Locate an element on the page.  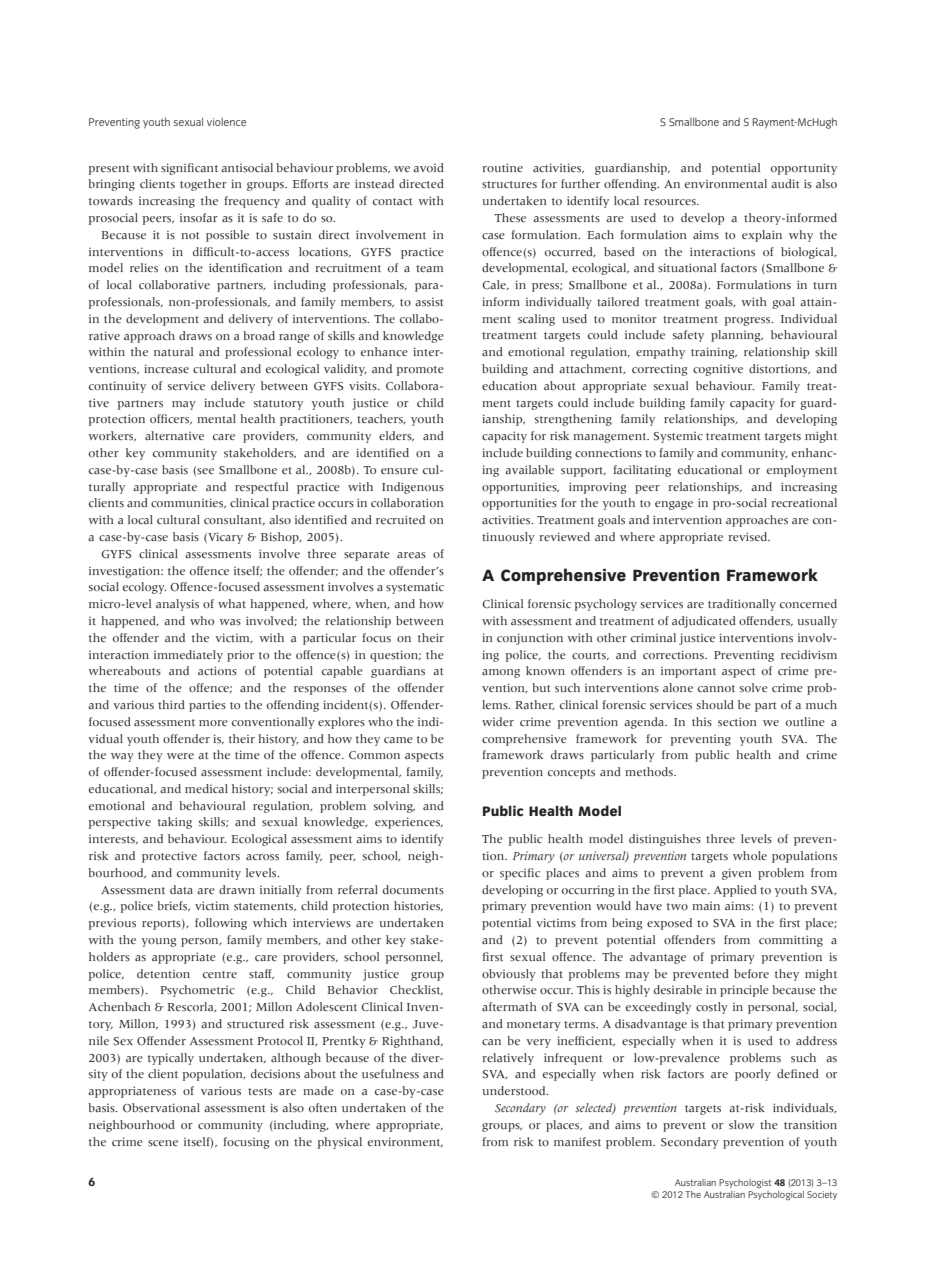
understood is located at coordinates (515, 1091).
